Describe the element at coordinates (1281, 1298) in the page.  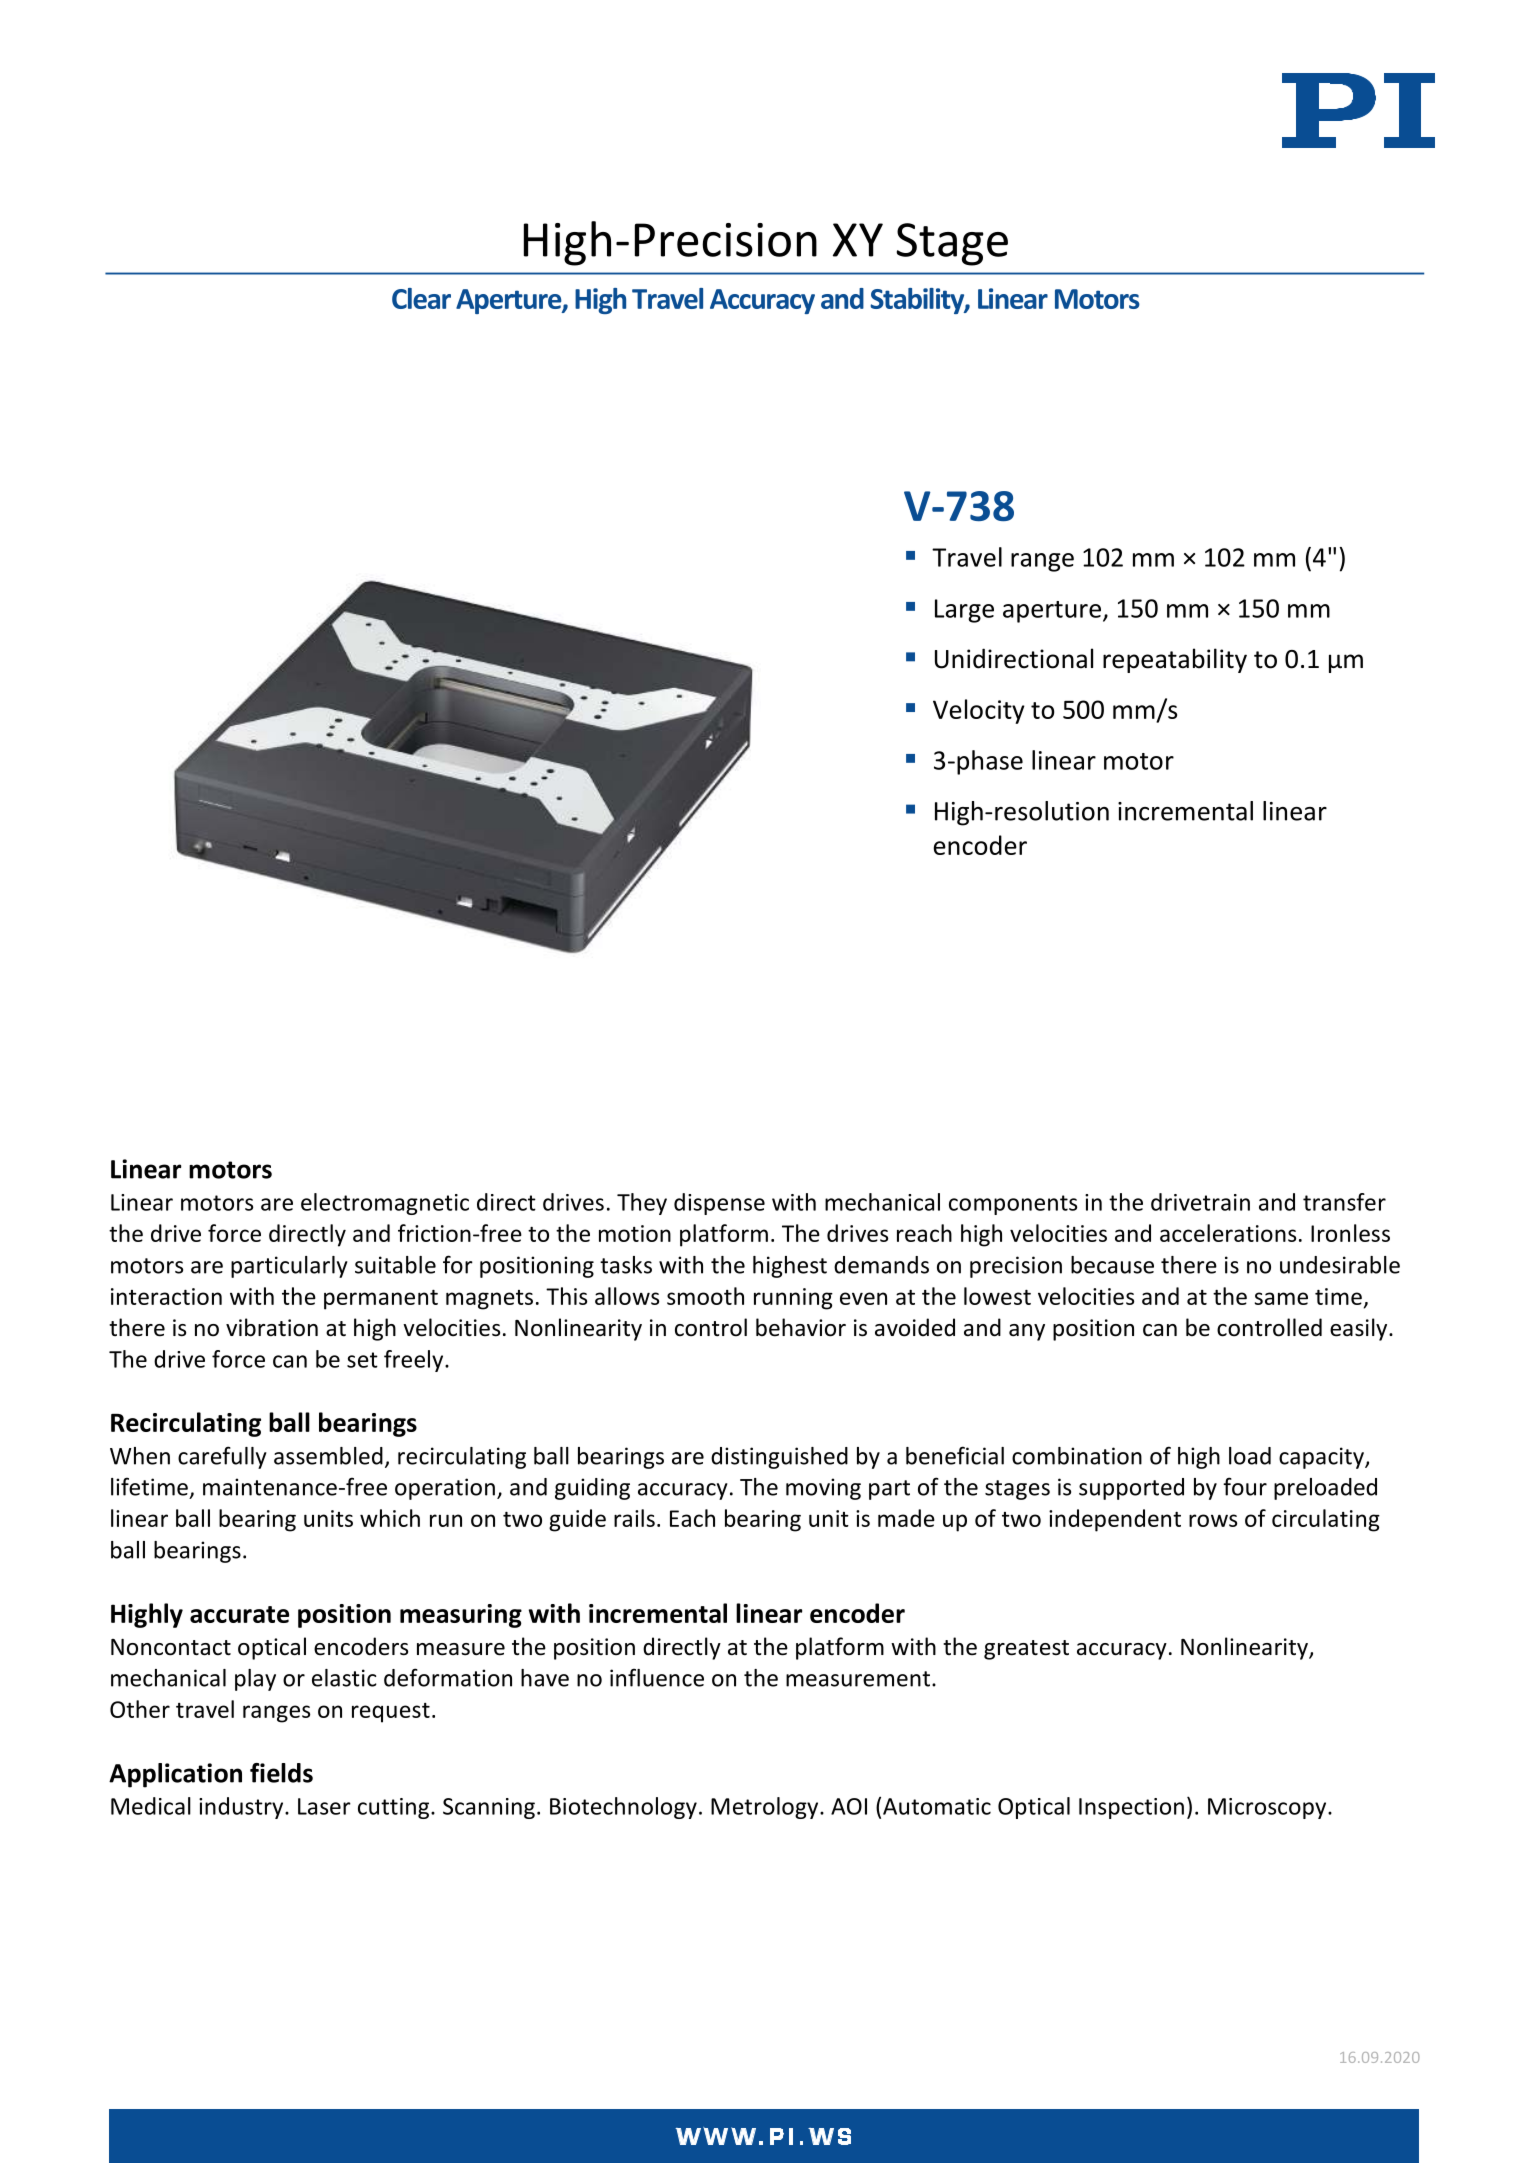
I see `same` at that location.
